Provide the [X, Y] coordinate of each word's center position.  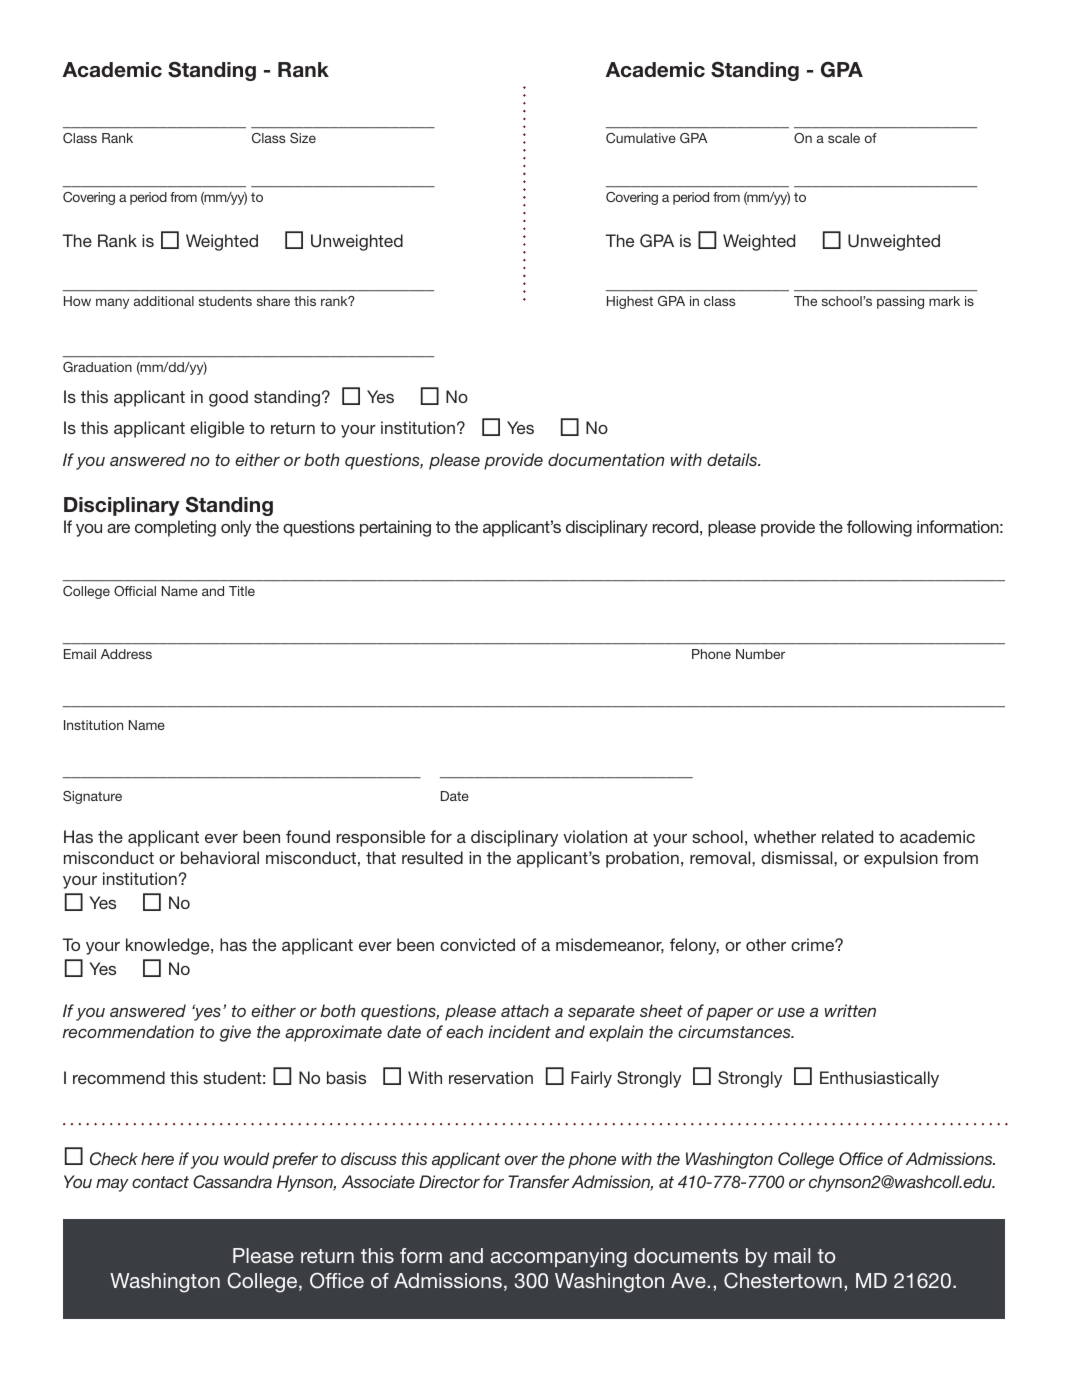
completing [175, 528]
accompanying [559, 1258]
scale [844, 138]
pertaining [395, 528]
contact [160, 1182]
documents [686, 1255]
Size [303, 138]
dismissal [798, 857]
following [879, 528]
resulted [432, 857]
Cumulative [641, 138]
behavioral [220, 857]
